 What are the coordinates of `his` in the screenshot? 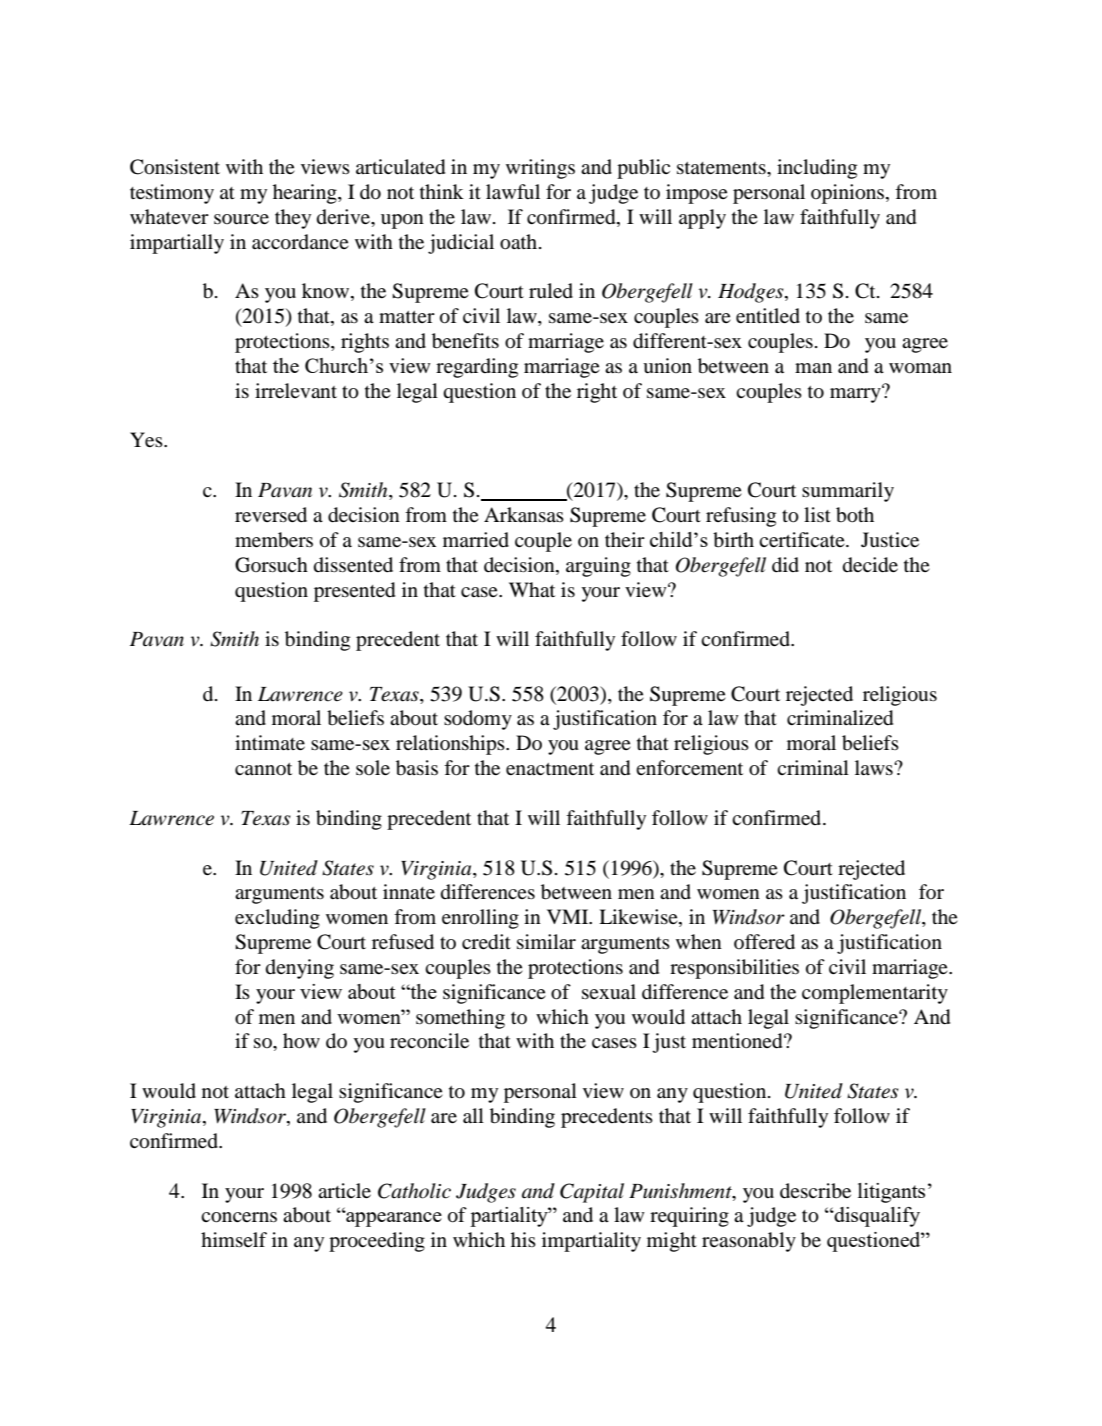 It's located at (523, 1239).
